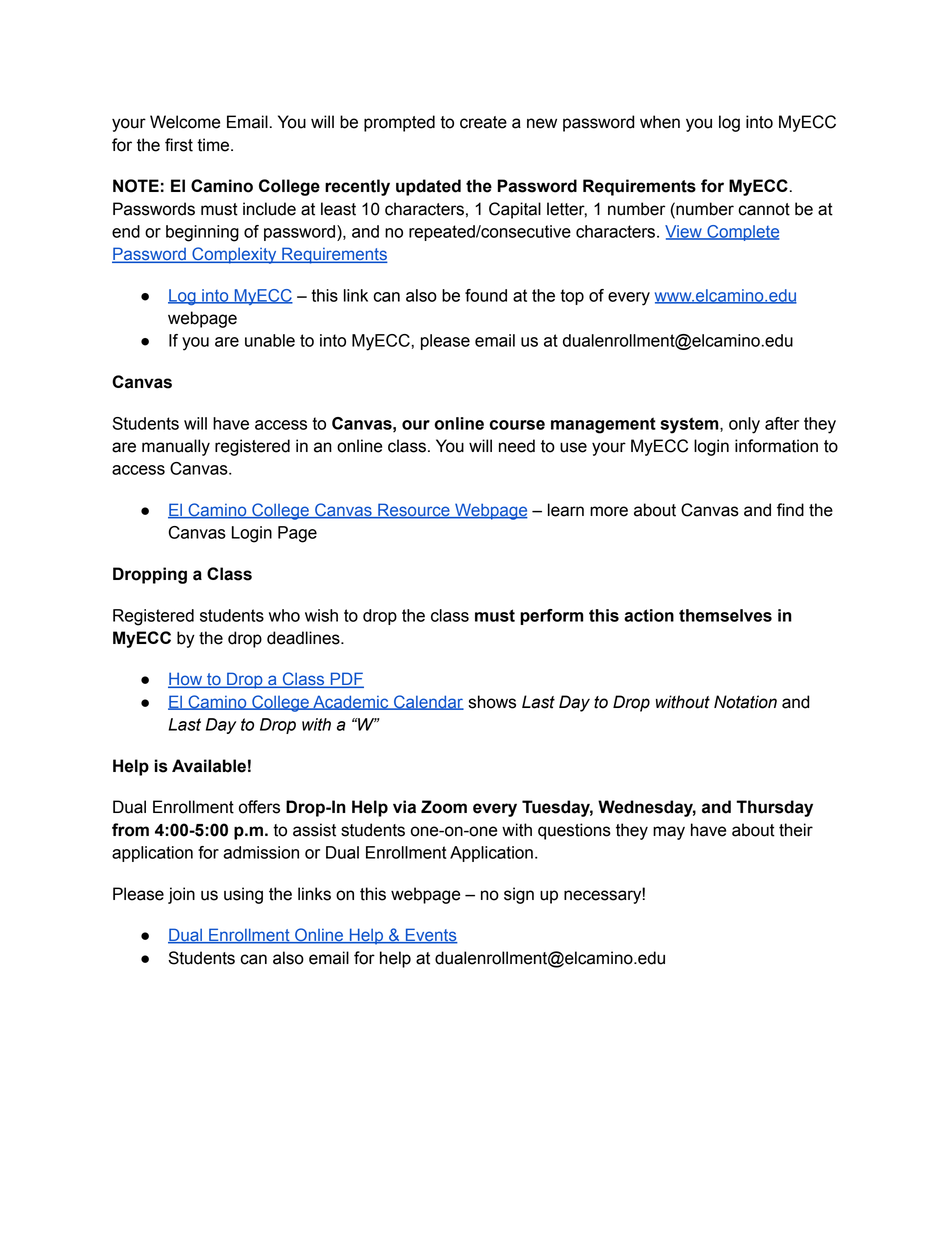 The image size is (952, 1233). Describe the element at coordinates (270, 340) in the image. I see `unable` at that location.
